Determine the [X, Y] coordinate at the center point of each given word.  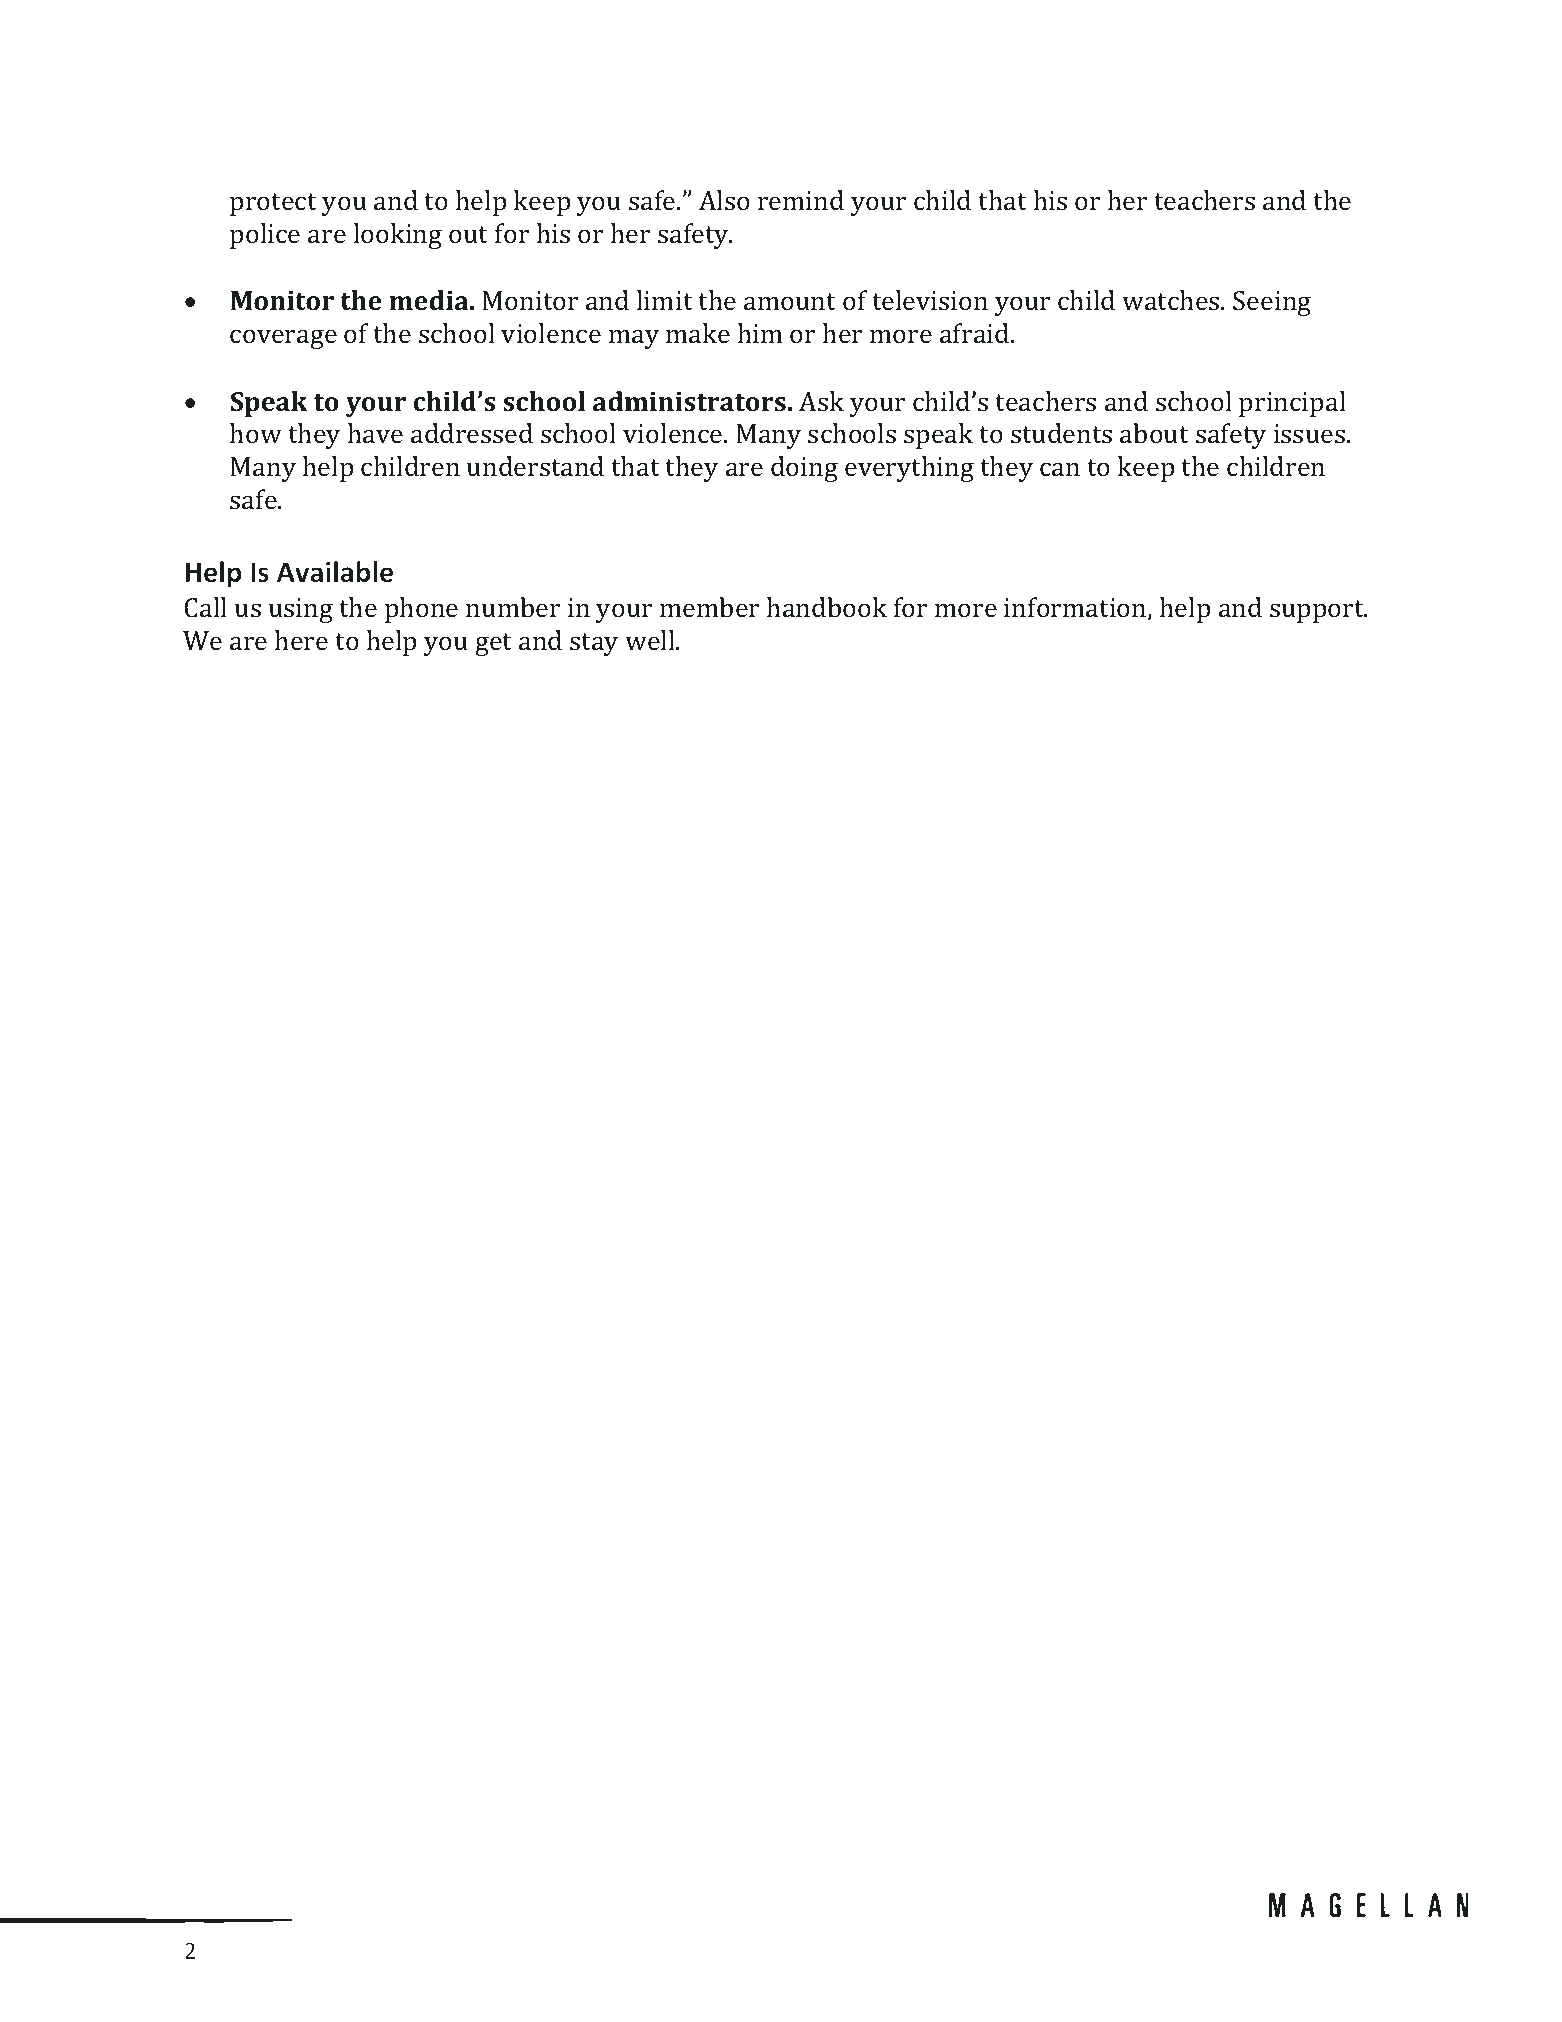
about [1154, 433]
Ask [821, 401]
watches [1172, 300]
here [301, 640]
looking [398, 236]
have [375, 433]
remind [801, 200]
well [651, 640]
